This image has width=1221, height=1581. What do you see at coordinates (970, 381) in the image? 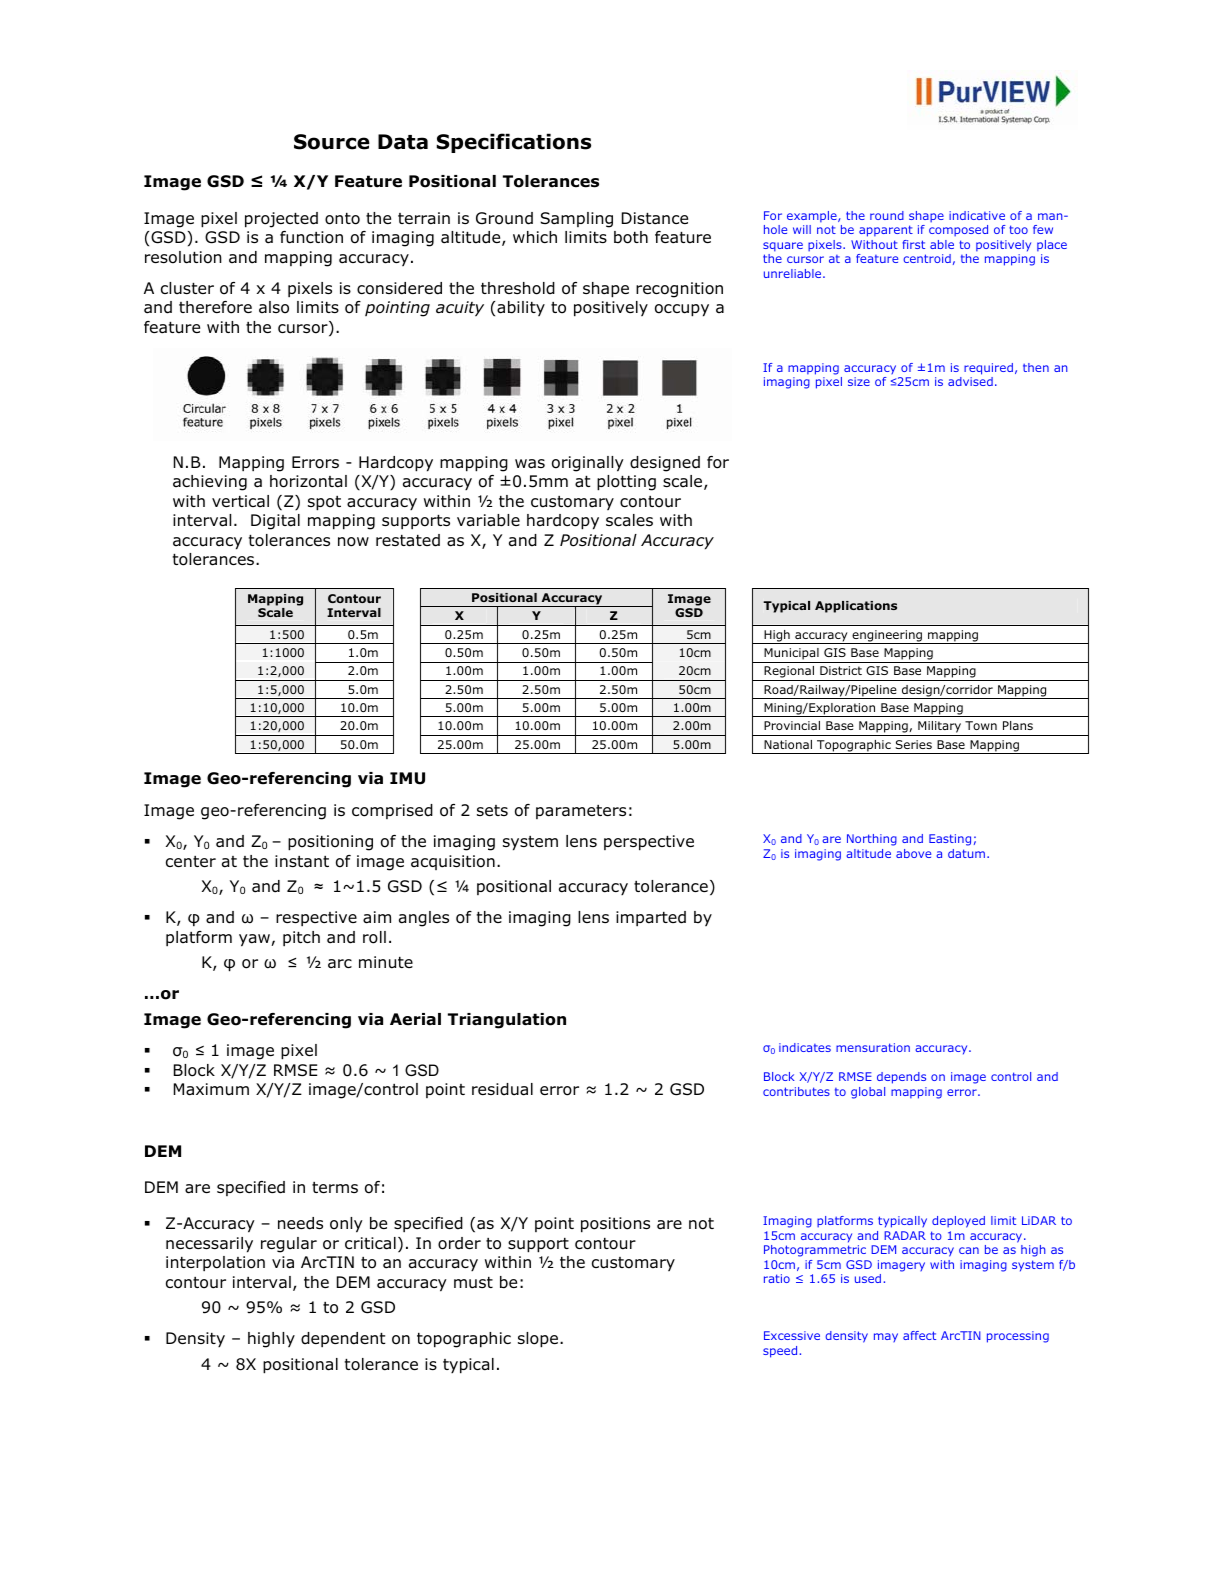
I see `advised` at bounding box center [970, 381].
